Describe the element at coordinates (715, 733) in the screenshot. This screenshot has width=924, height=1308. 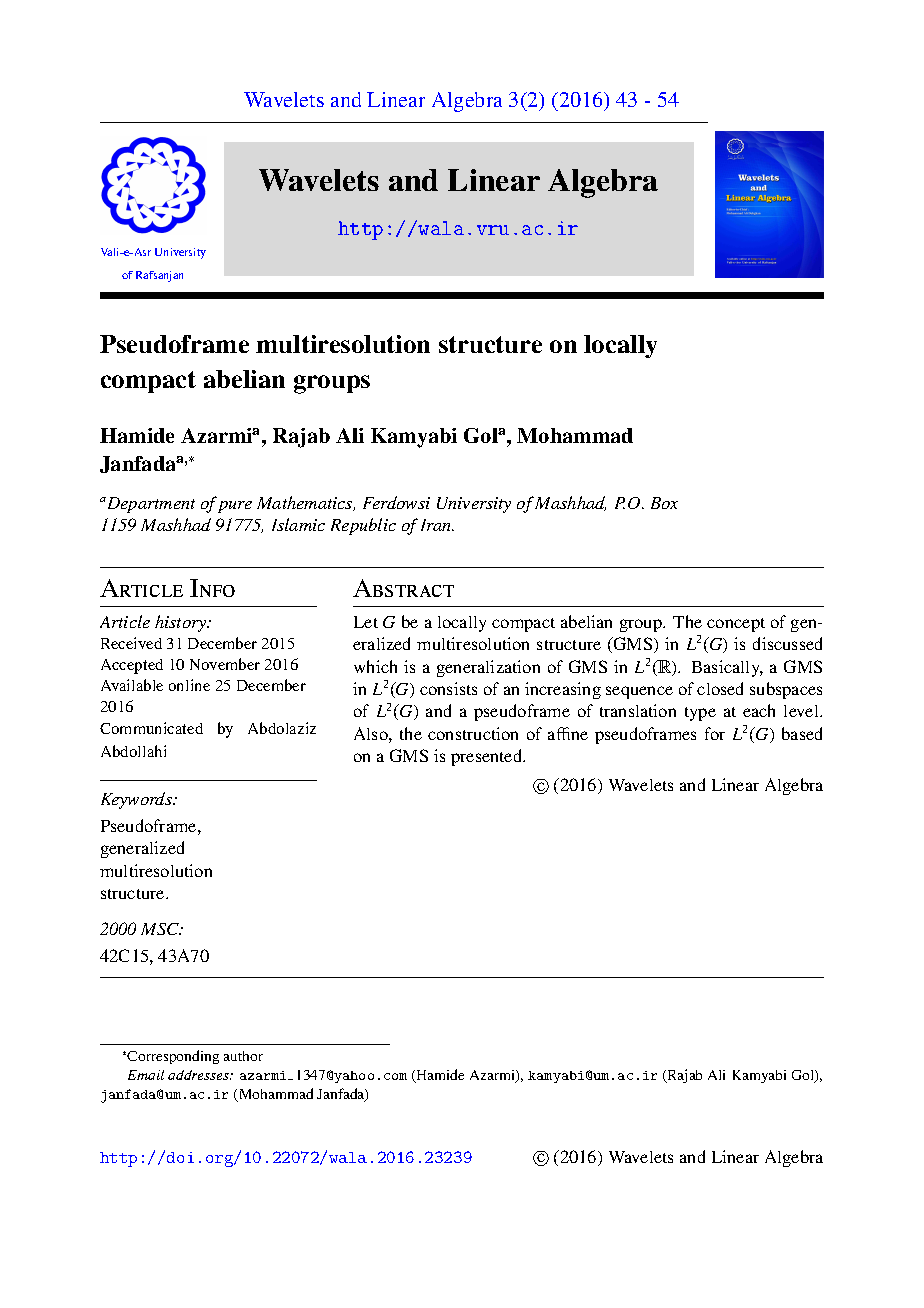
I see `for` at that location.
